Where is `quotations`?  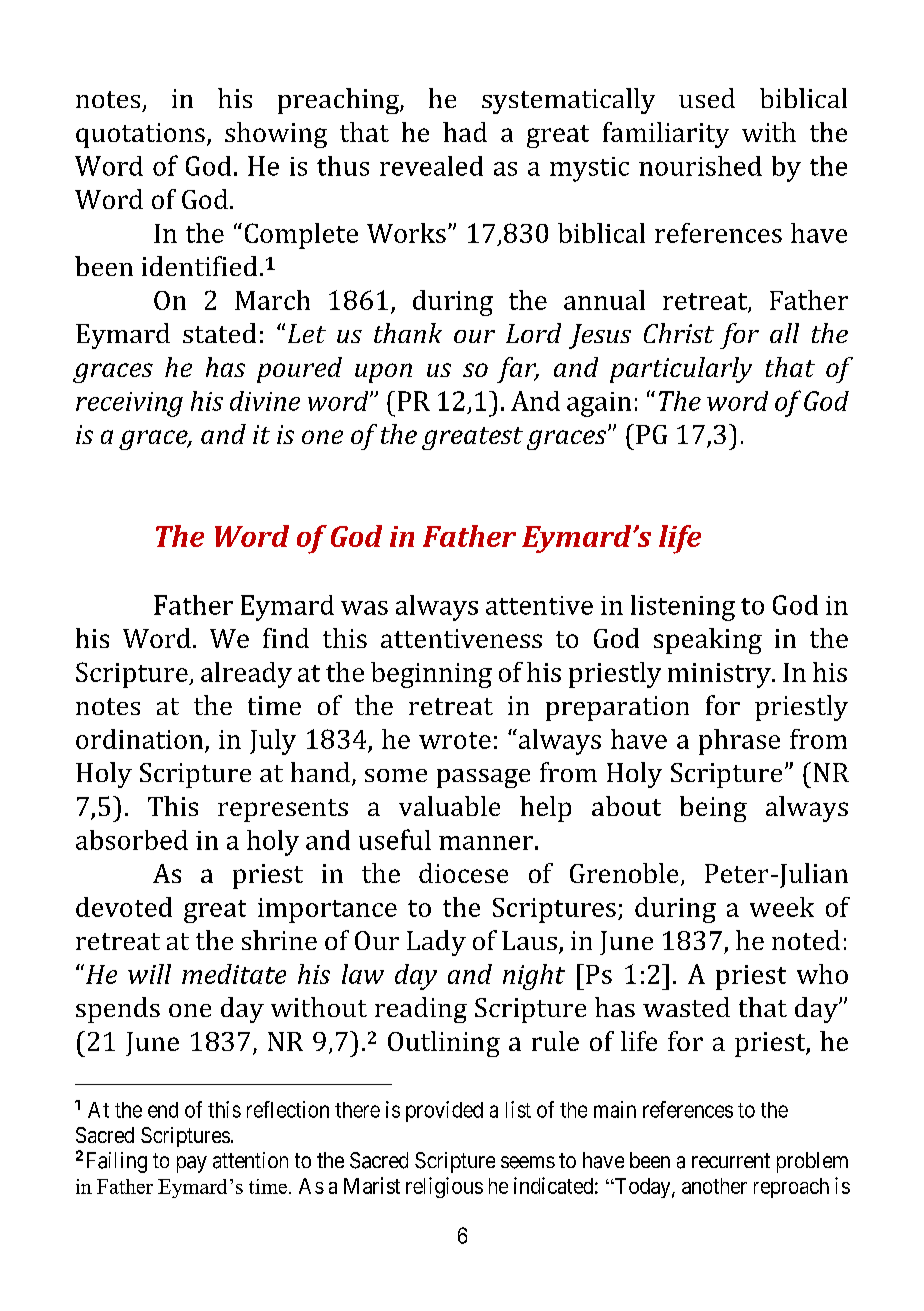 quotations is located at coordinates (140, 135).
